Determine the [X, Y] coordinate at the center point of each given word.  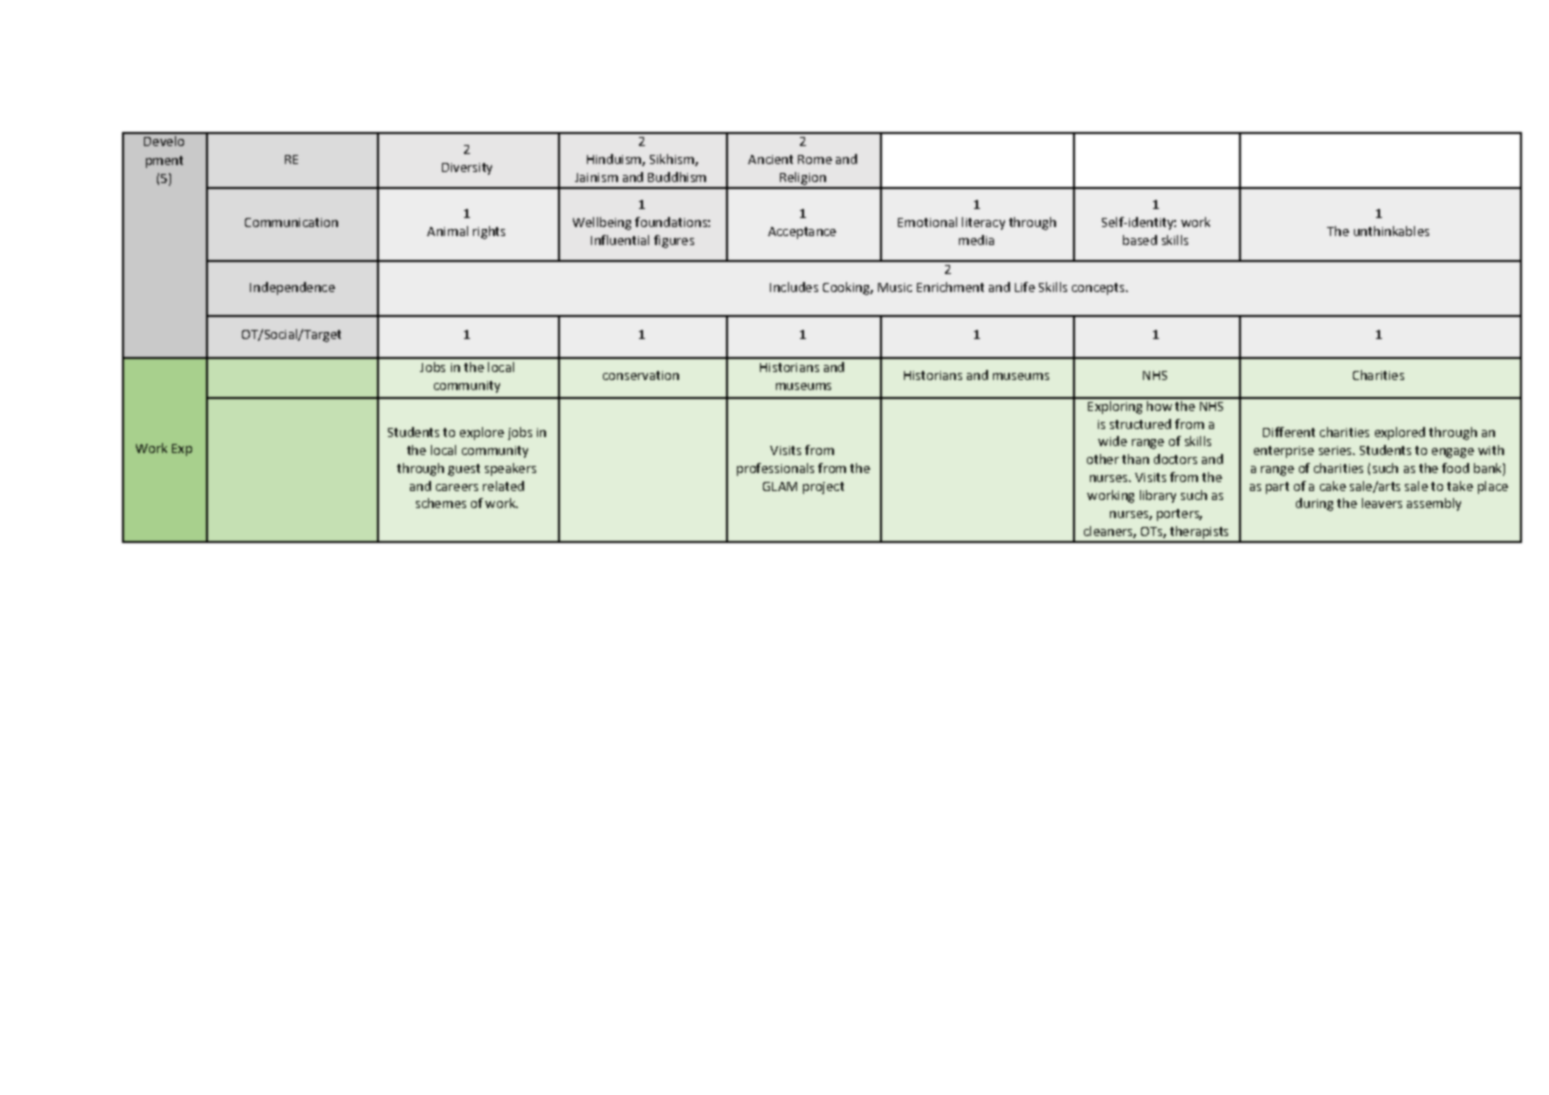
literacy [983, 223]
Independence [292, 288]
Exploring [1115, 406]
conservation [641, 375]
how [1159, 404]
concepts [1098, 289]
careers [457, 487]
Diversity [467, 169]
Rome [815, 159]
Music [895, 287]
